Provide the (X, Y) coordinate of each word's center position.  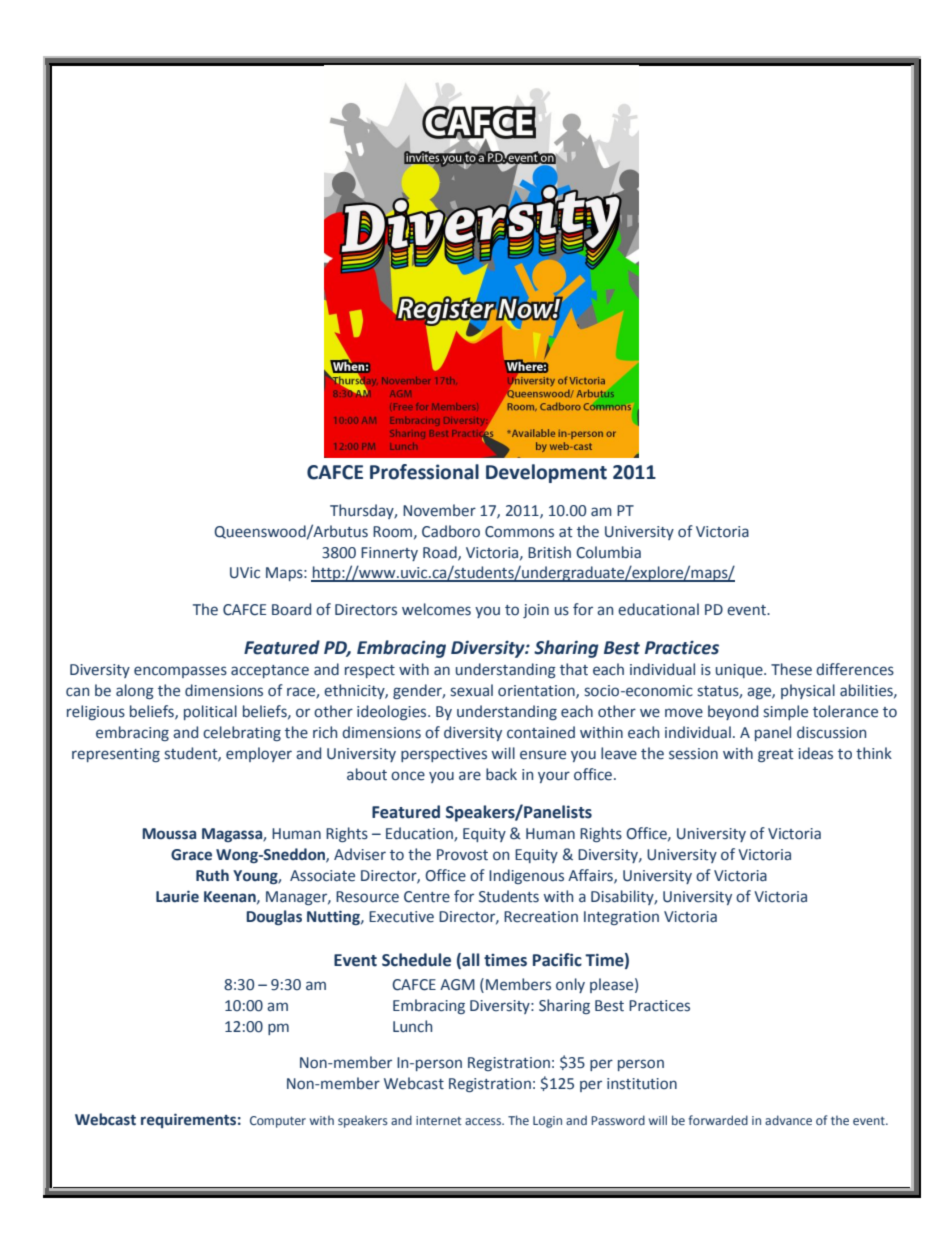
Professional (424, 472)
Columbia (608, 552)
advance (788, 1120)
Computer (278, 1122)
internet (438, 1120)
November (439, 510)
